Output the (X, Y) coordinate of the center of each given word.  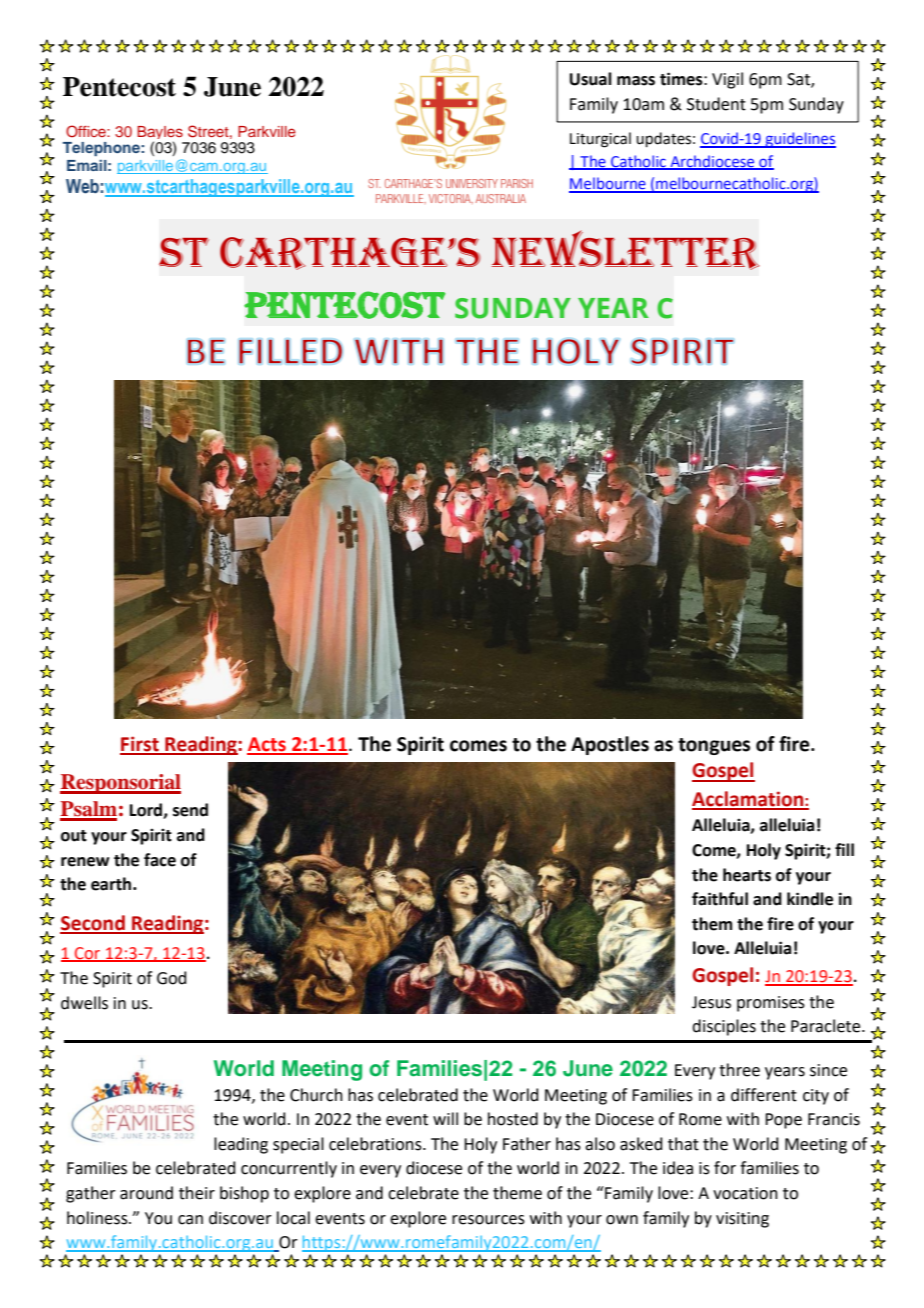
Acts (267, 745)
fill (844, 849)
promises (771, 1004)
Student (716, 104)
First (140, 745)
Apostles (610, 745)
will (445, 1118)
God (172, 978)
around (146, 1193)
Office (87, 131)
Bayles (161, 134)
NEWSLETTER (625, 250)
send (190, 810)
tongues (714, 746)
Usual (590, 79)
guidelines (799, 140)
